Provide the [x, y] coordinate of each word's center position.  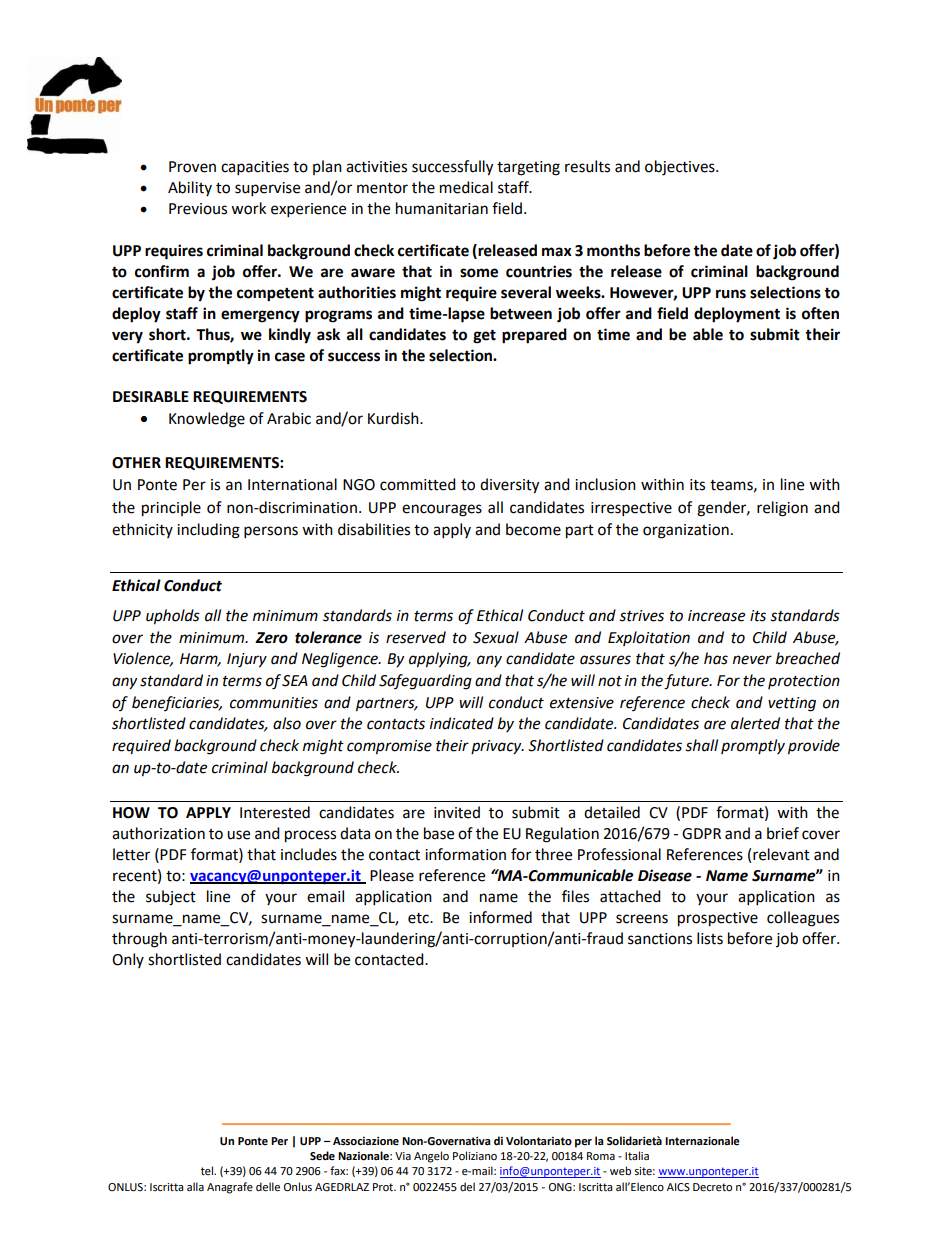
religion [782, 509]
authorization [158, 833]
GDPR [701, 834]
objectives [681, 168]
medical [466, 187]
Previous [198, 209]
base [439, 833]
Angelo [431, 1157]
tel [208, 1170]
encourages [442, 510]
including [208, 531]
